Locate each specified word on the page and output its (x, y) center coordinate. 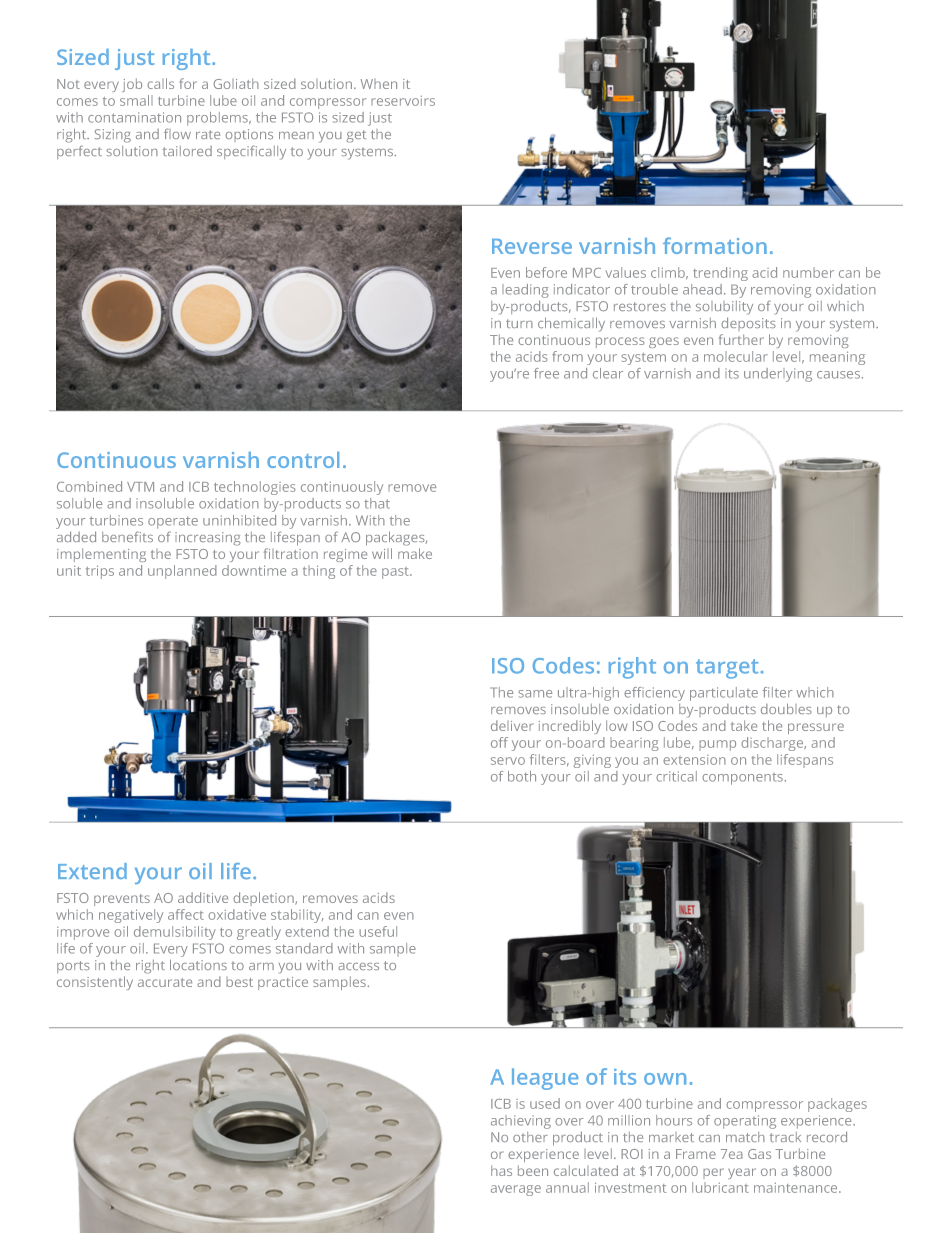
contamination (134, 117)
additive (203, 897)
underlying (778, 375)
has (501, 1170)
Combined (89, 486)
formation (715, 245)
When (379, 84)
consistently (95, 983)
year (742, 1173)
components (742, 779)
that (377, 503)
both (522, 776)
